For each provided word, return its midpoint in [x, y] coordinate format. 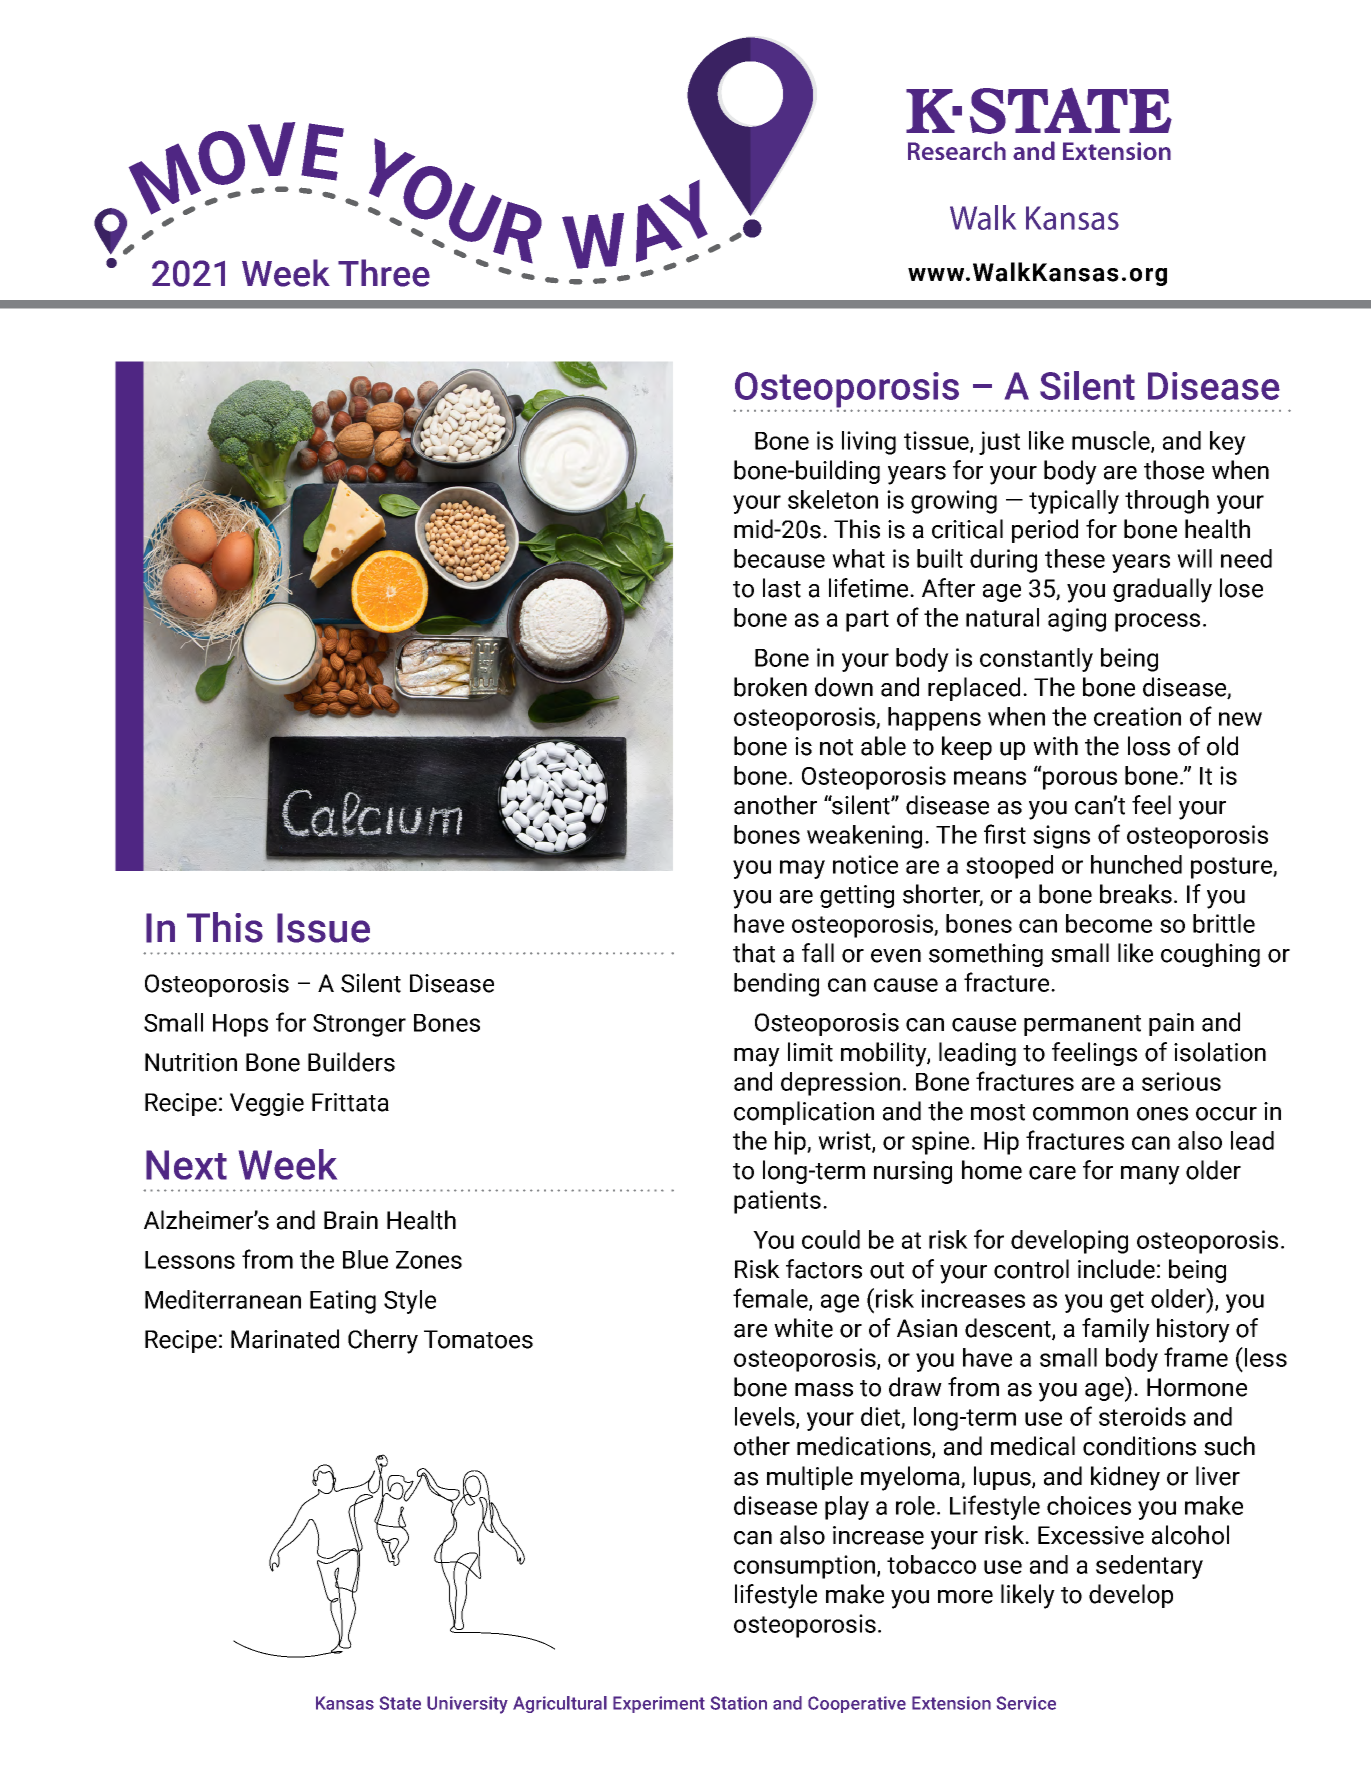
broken [770, 687]
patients [777, 1202]
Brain [351, 1220]
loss [1149, 746]
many [1150, 1175]
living [869, 443]
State [400, 1703]
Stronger [359, 1025]
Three [384, 273]
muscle [1112, 441]
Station [739, 1703]
